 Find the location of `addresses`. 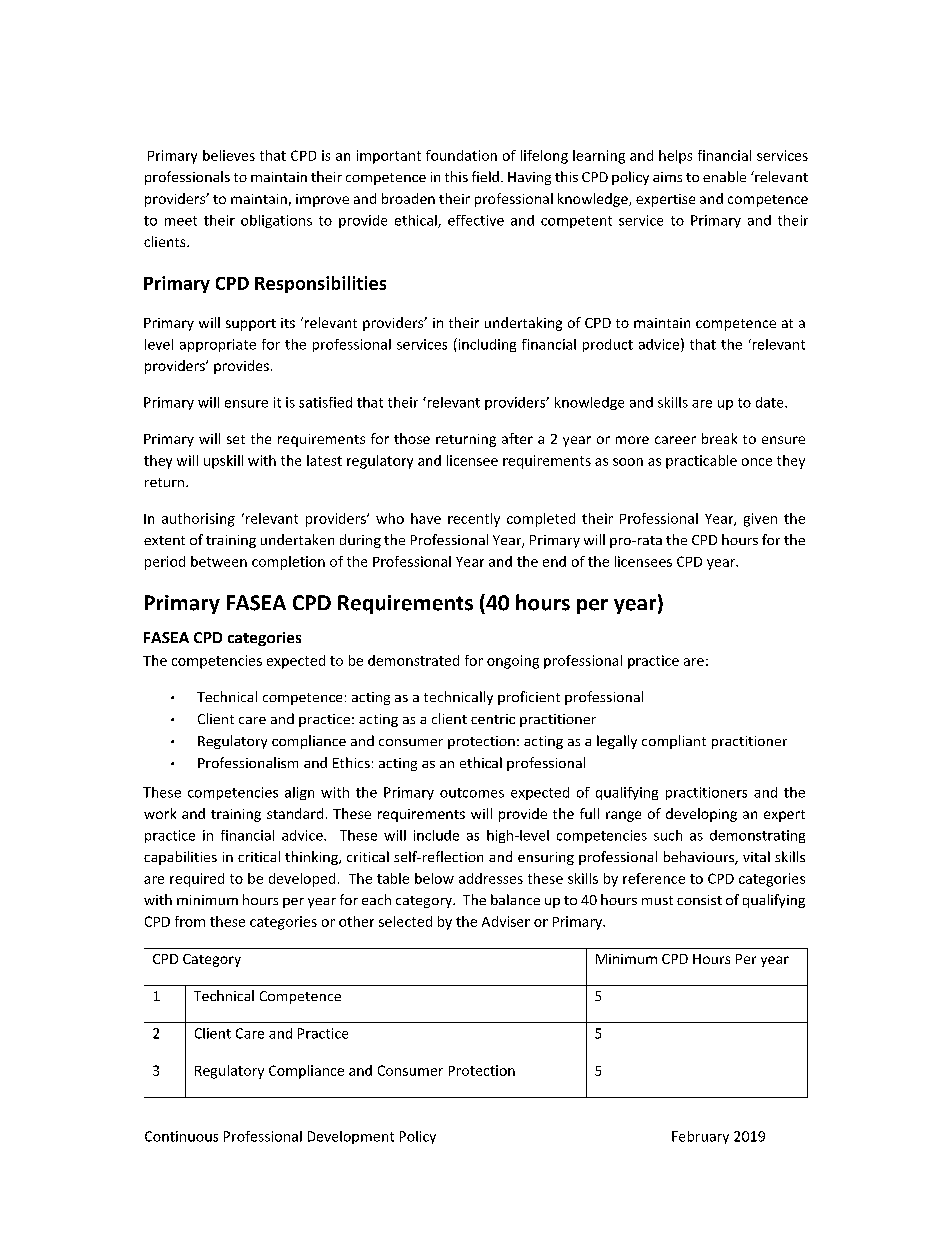

addresses is located at coordinates (491, 878).
